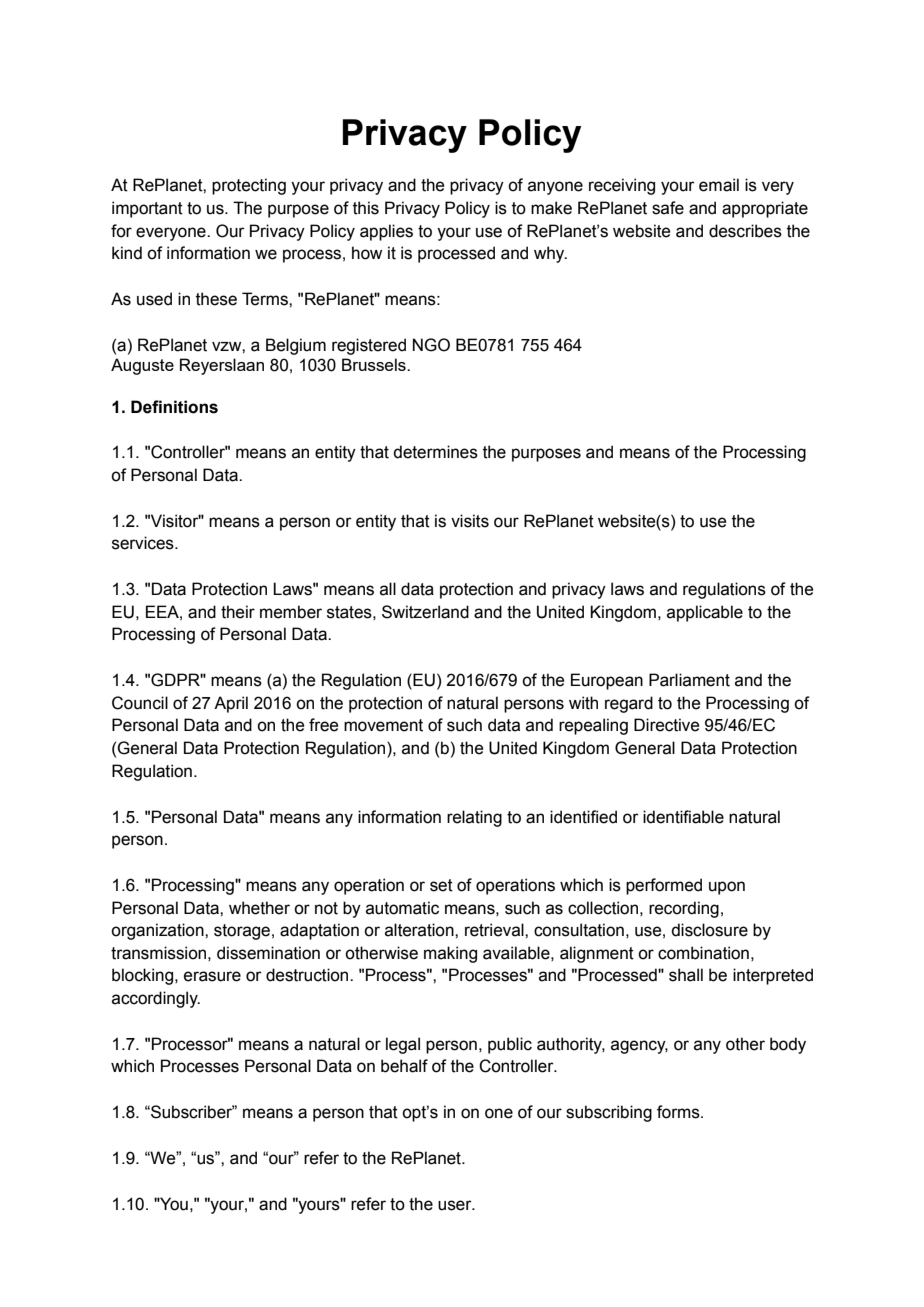  What do you see at coordinates (249, 186) in the screenshot?
I see `protecting` at bounding box center [249, 186].
